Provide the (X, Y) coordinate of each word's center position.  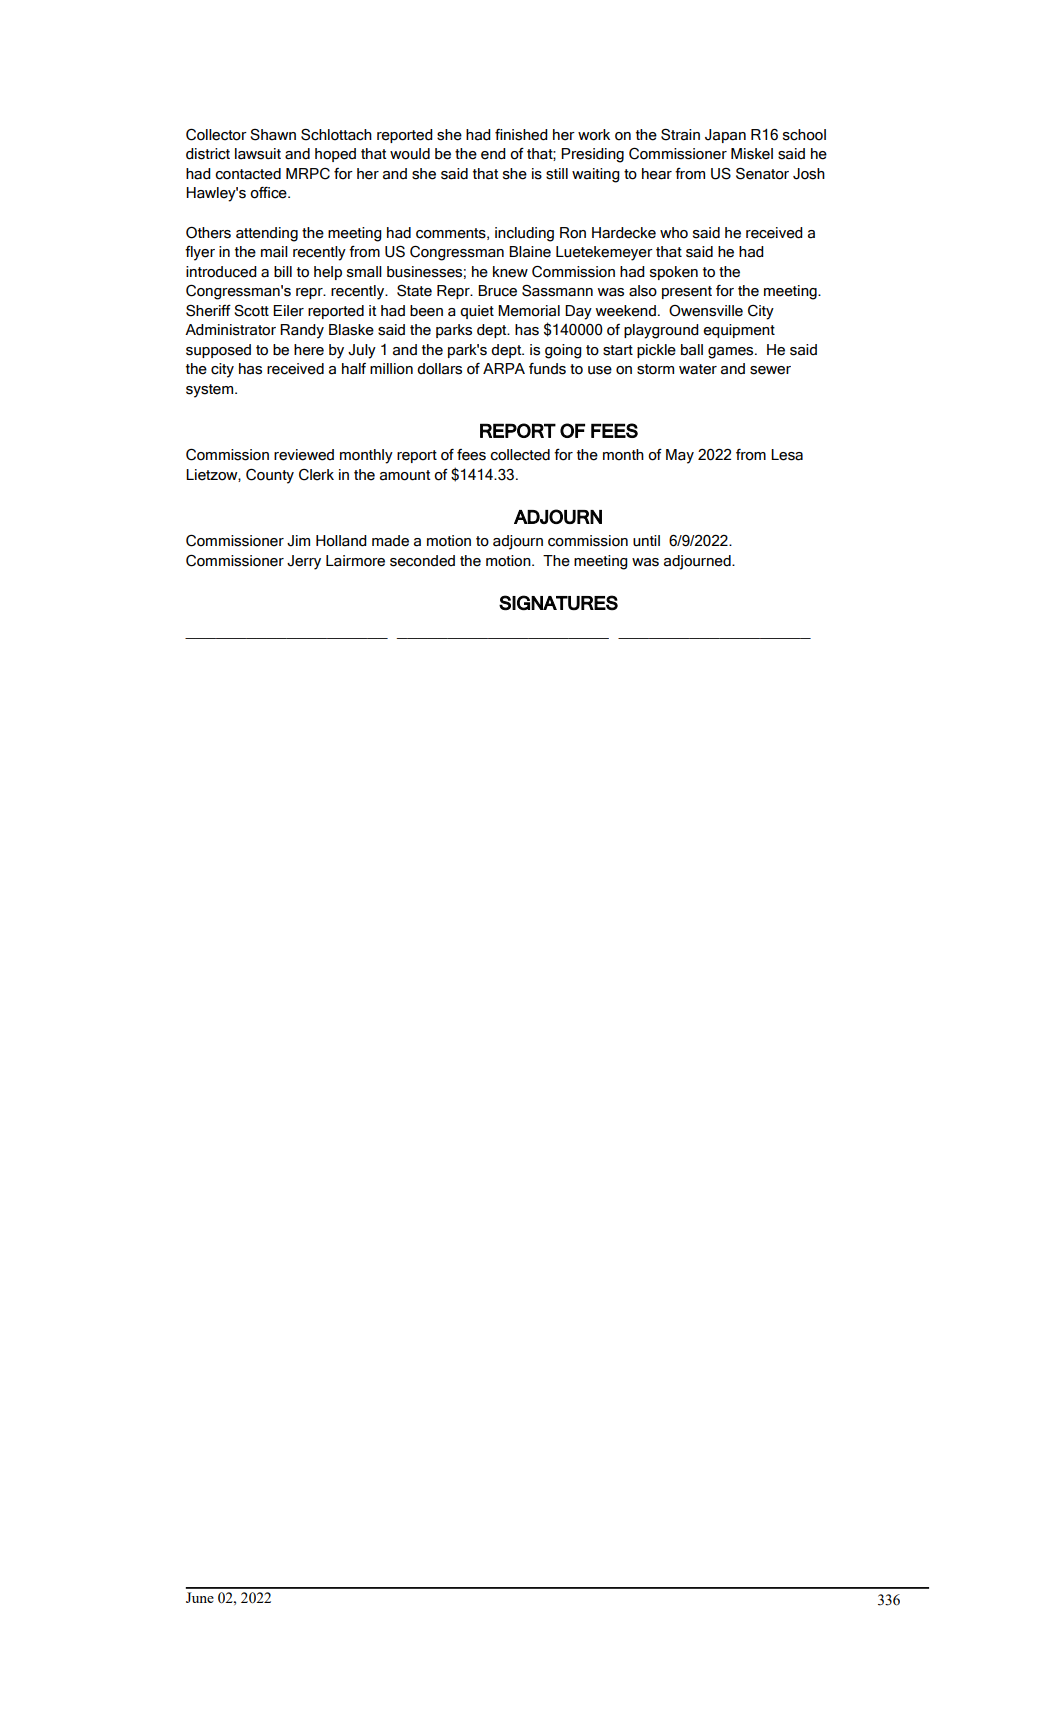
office (269, 193)
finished (521, 135)
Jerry (304, 562)
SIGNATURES (558, 603)
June (200, 1597)
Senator (762, 174)
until (646, 541)
